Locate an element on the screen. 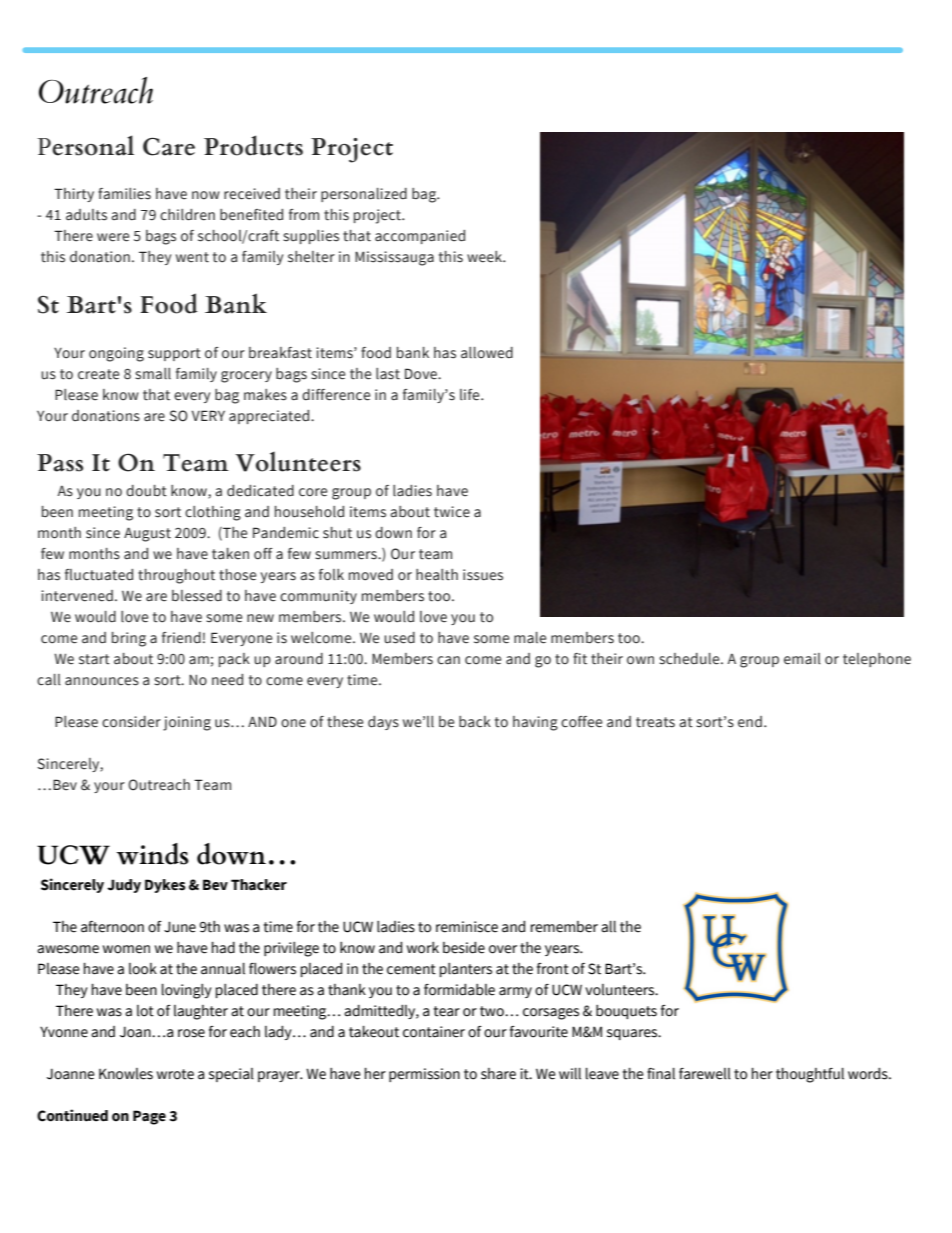 The height and width of the screenshot is (1233, 952). thoughtful is located at coordinates (810, 1075).
